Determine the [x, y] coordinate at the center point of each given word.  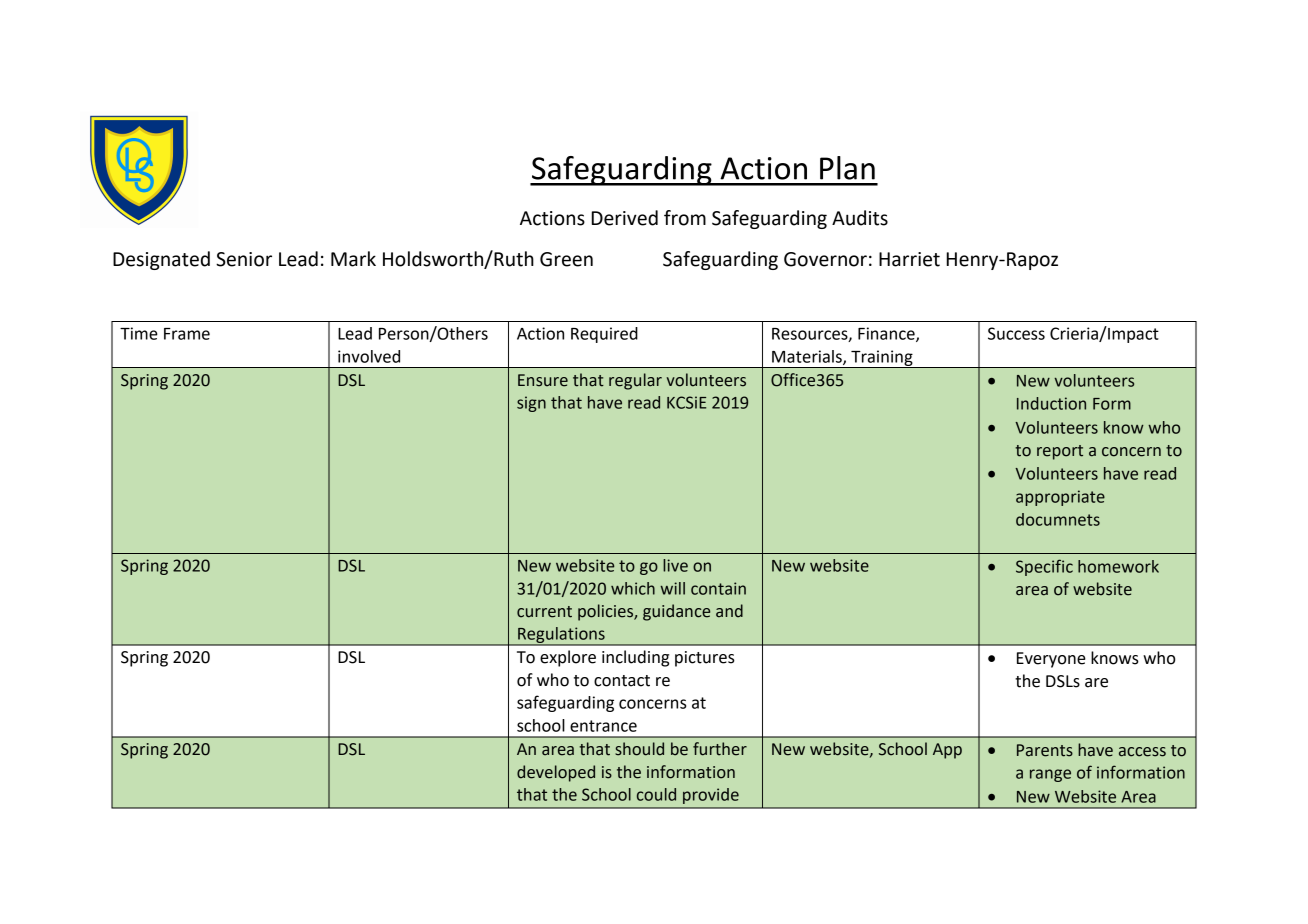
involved [369, 356]
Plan [847, 168]
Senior [244, 259]
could [656, 794]
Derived [624, 218]
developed [556, 773]
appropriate [1060, 498]
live [675, 565]
